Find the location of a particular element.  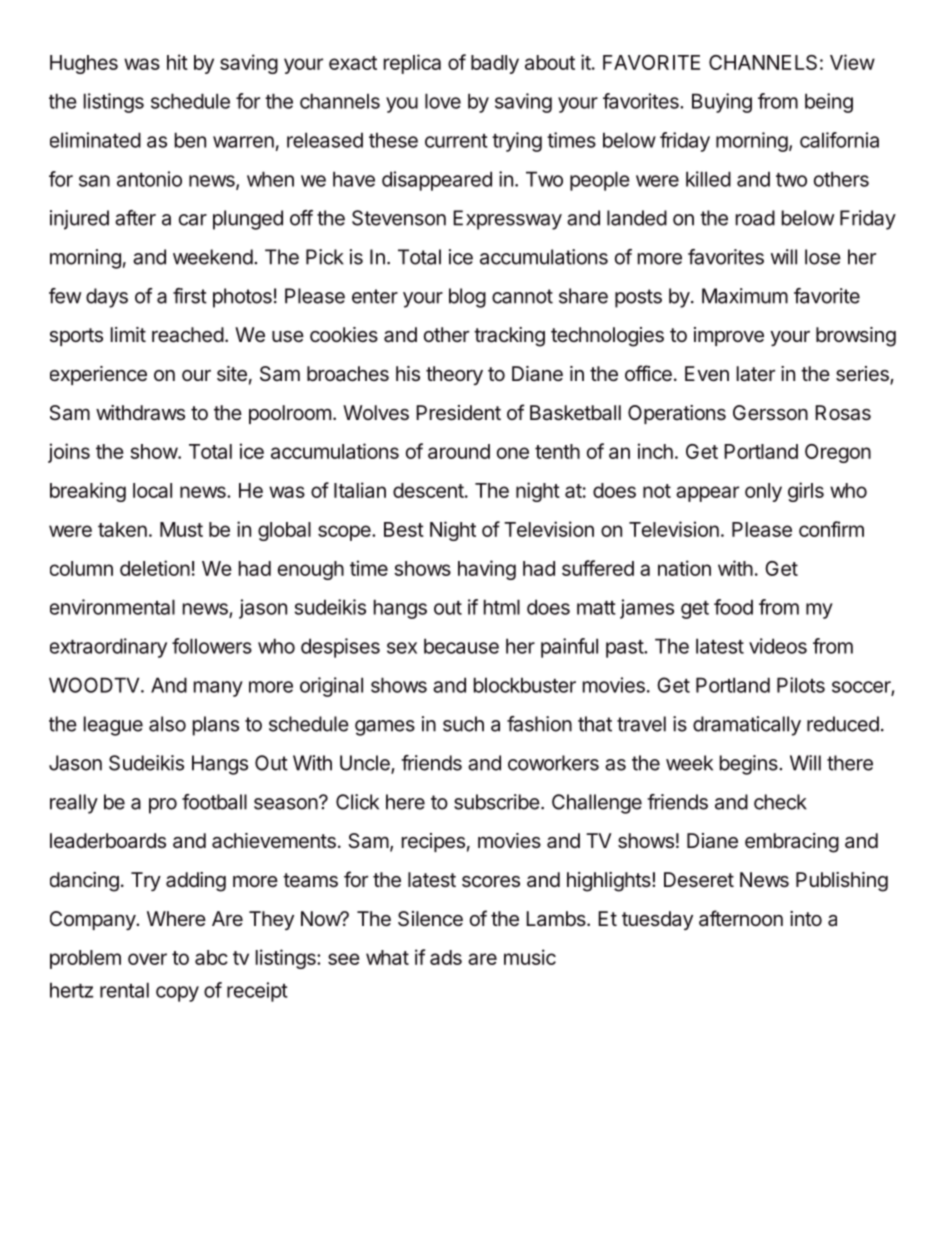

later is located at coordinates (756, 374).
